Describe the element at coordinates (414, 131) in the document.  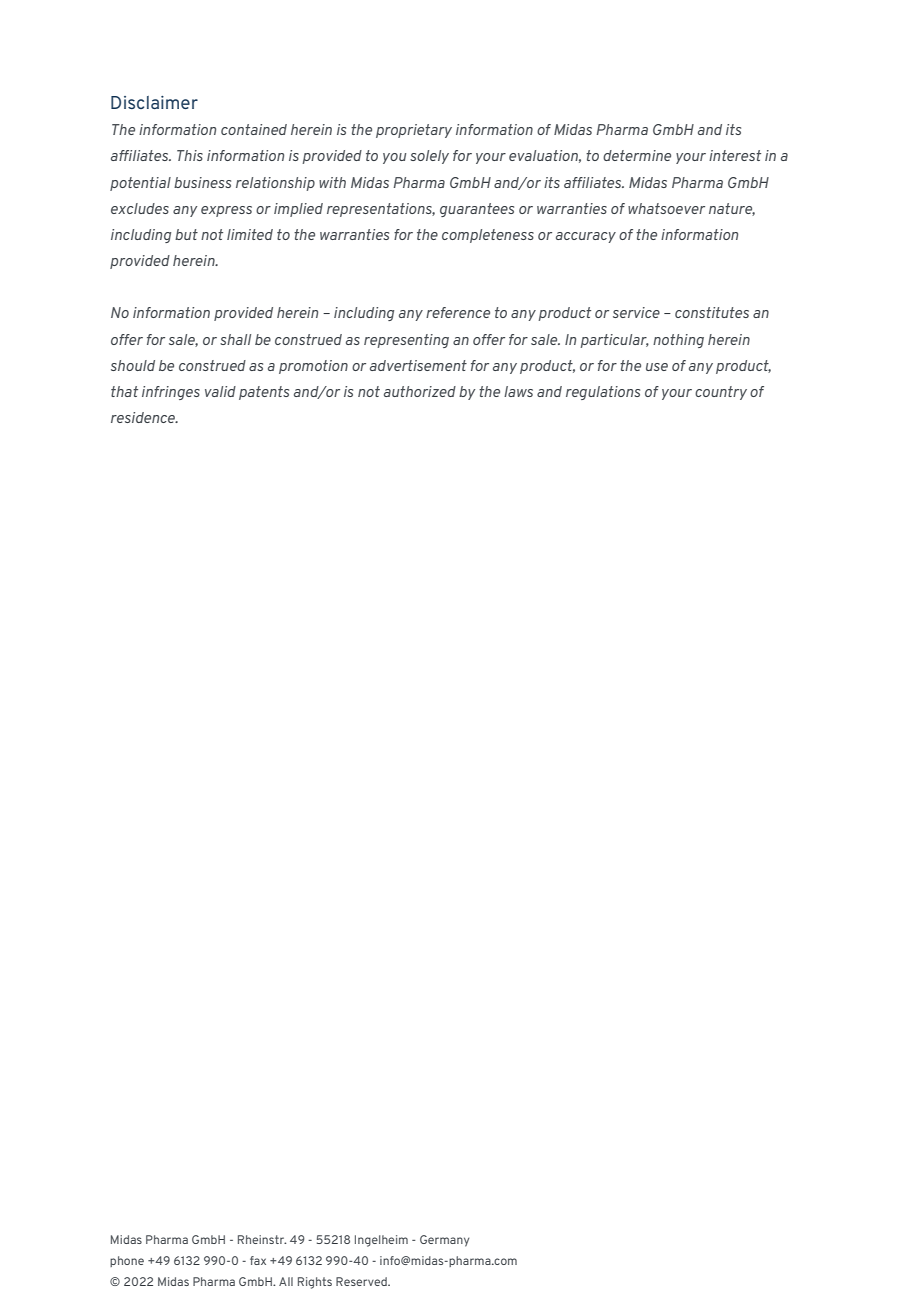
I see `proprietary` at that location.
